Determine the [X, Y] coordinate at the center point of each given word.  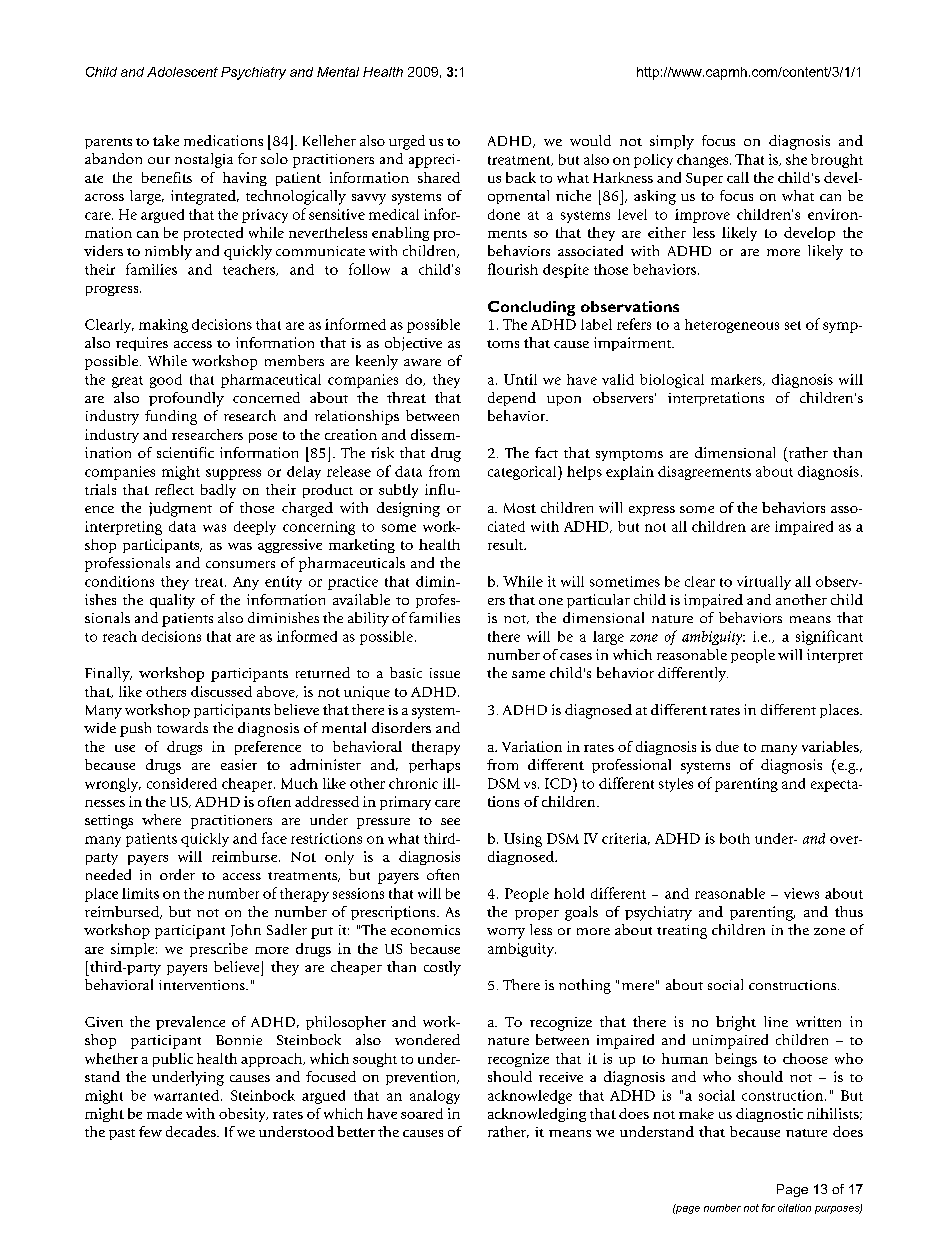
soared [422, 1113]
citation [794, 1208]
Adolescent [182, 72]
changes [704, 161]
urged [407, 142]
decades [192, 1131]
